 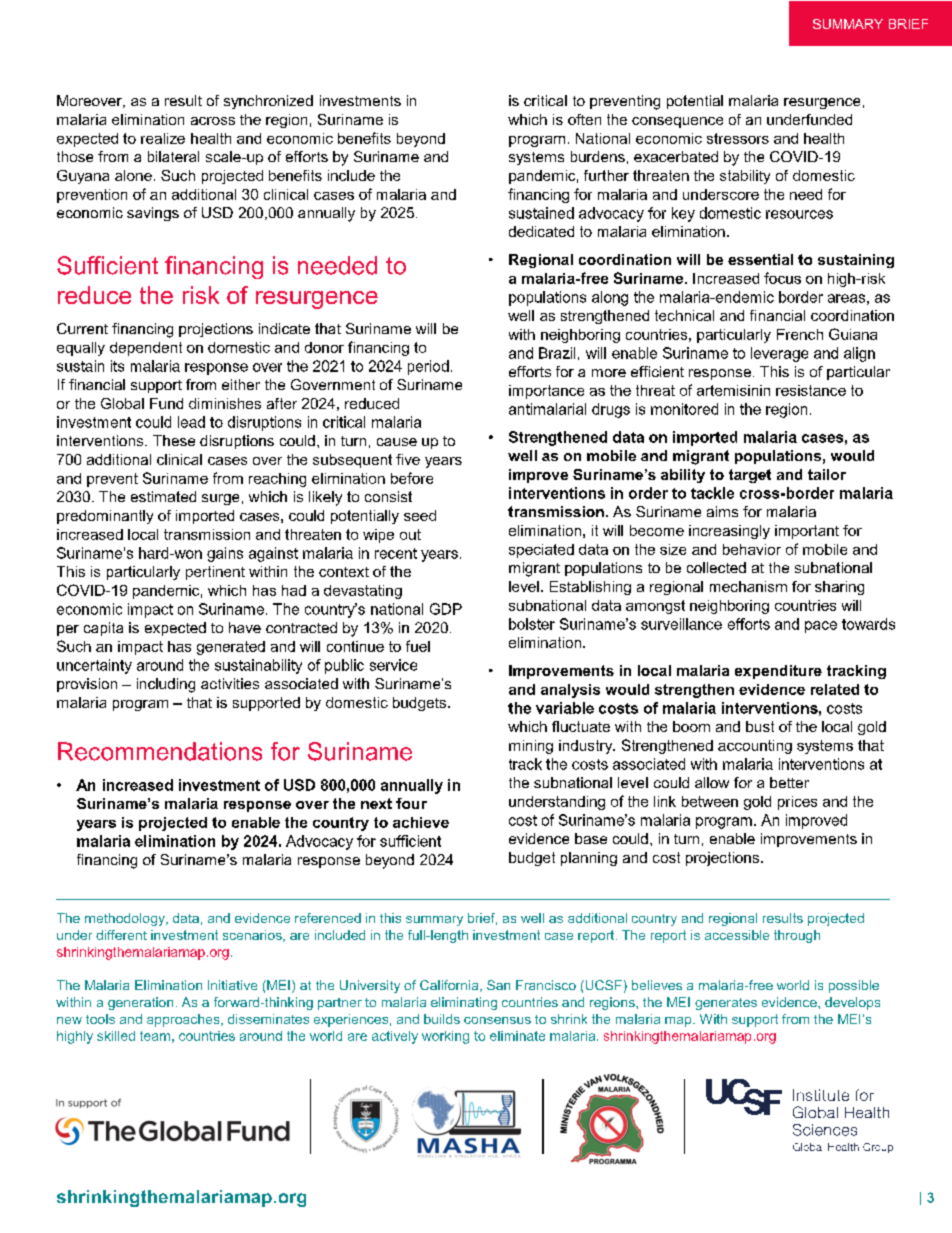 What do you see at coordinates (797, 803) in the screenshot?
I see `prices` at bounding box center [797, 803].
